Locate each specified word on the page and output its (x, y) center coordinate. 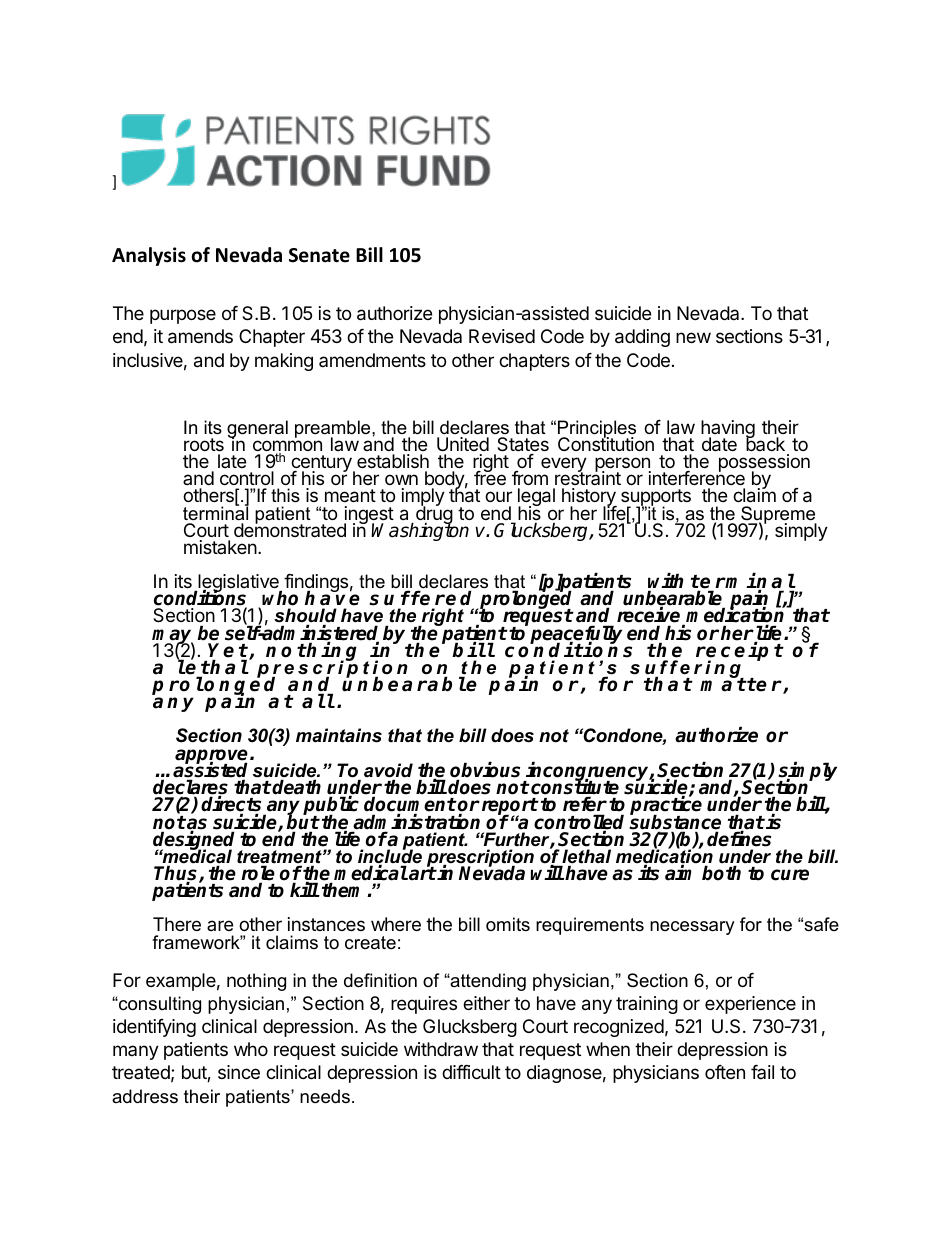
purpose (183, 316)
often (725, 1072)
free (490, 477)
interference (697, 479)
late (232, 461)
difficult (471, 1072)
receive (650, 616)
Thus (177, 874)
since (239, 1072)
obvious (485, 771)
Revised (502, 336)
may (173, 638)
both (721, 873)
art (422, 873)
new (693, 337)
